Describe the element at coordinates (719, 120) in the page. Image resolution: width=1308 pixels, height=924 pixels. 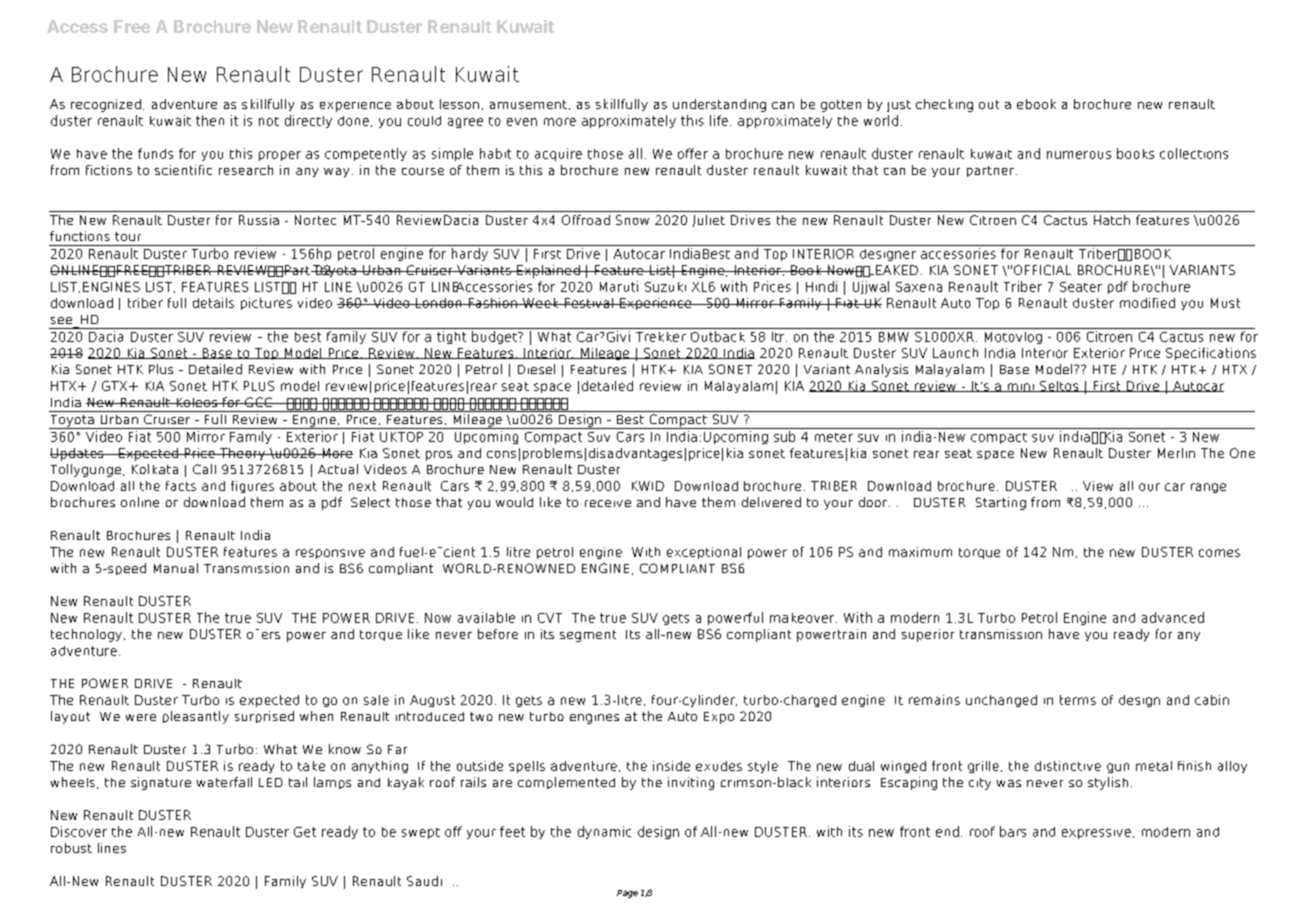
I see `life` at that location.
